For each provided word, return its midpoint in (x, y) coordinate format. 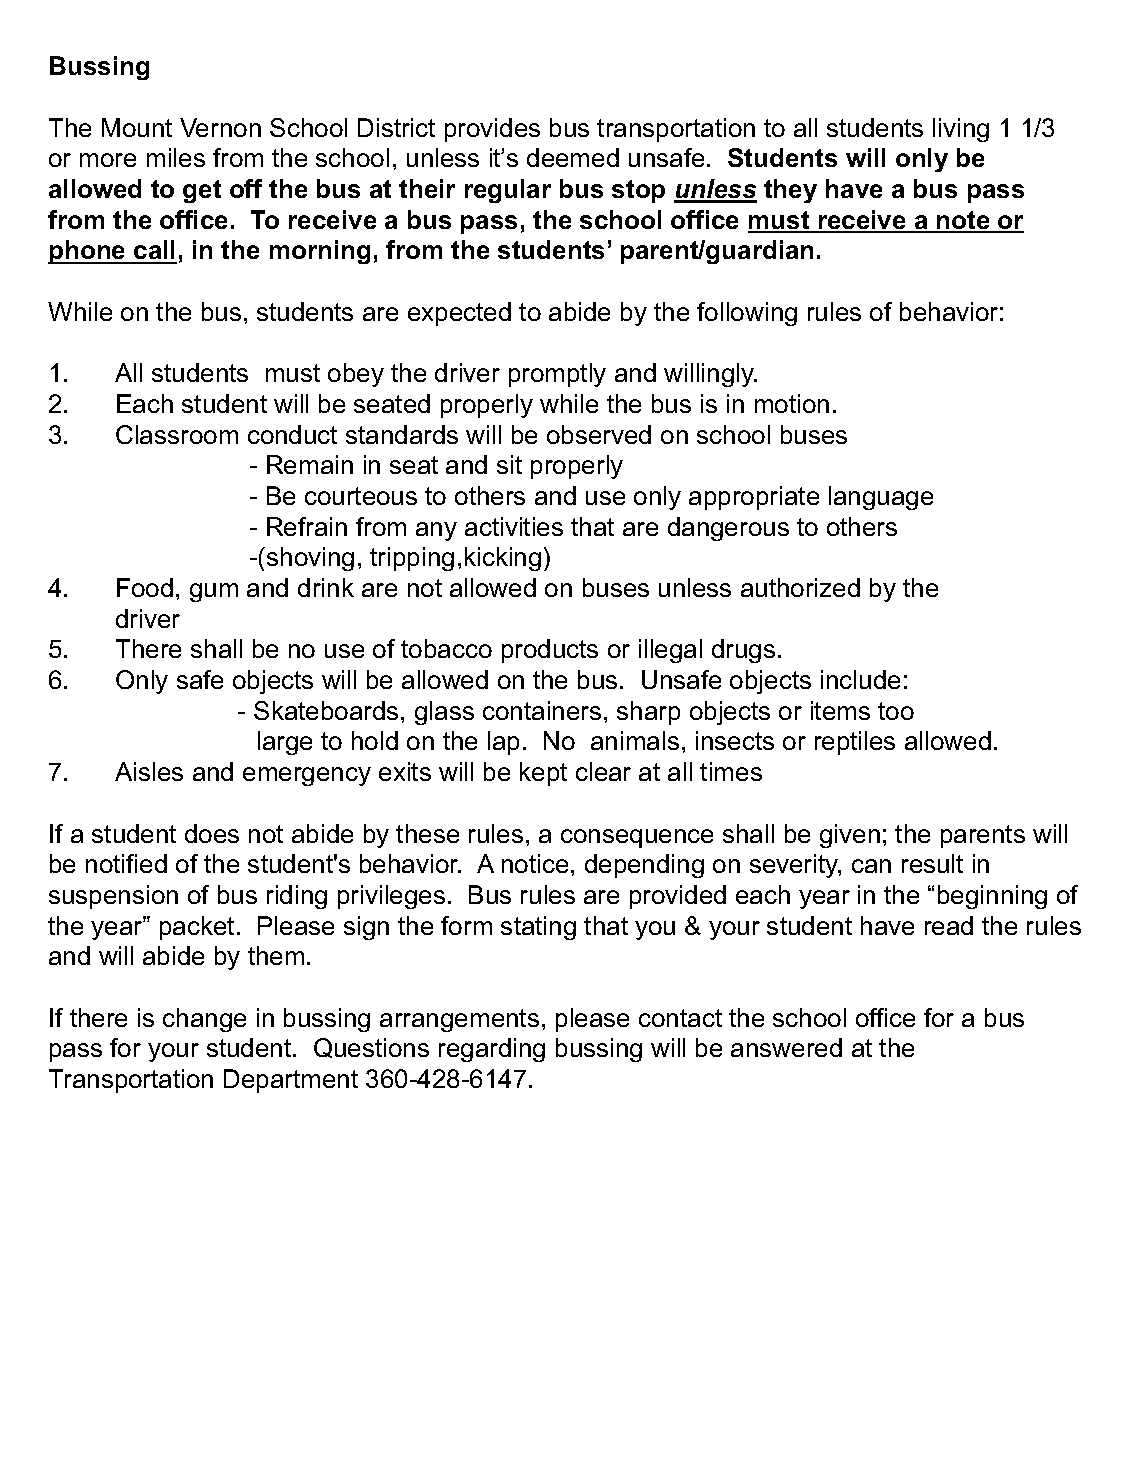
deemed (573, 157)
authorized (800, 587)
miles (176, 157)
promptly (557, 375)
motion (792, 403)
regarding (492, 1050)
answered (786, 1047)
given (850, 836)
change (204, 1020)
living (961, 130)
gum (214, 592)
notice (535, 863)
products (550, 651)
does (212, 833)
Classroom (177, 434)
